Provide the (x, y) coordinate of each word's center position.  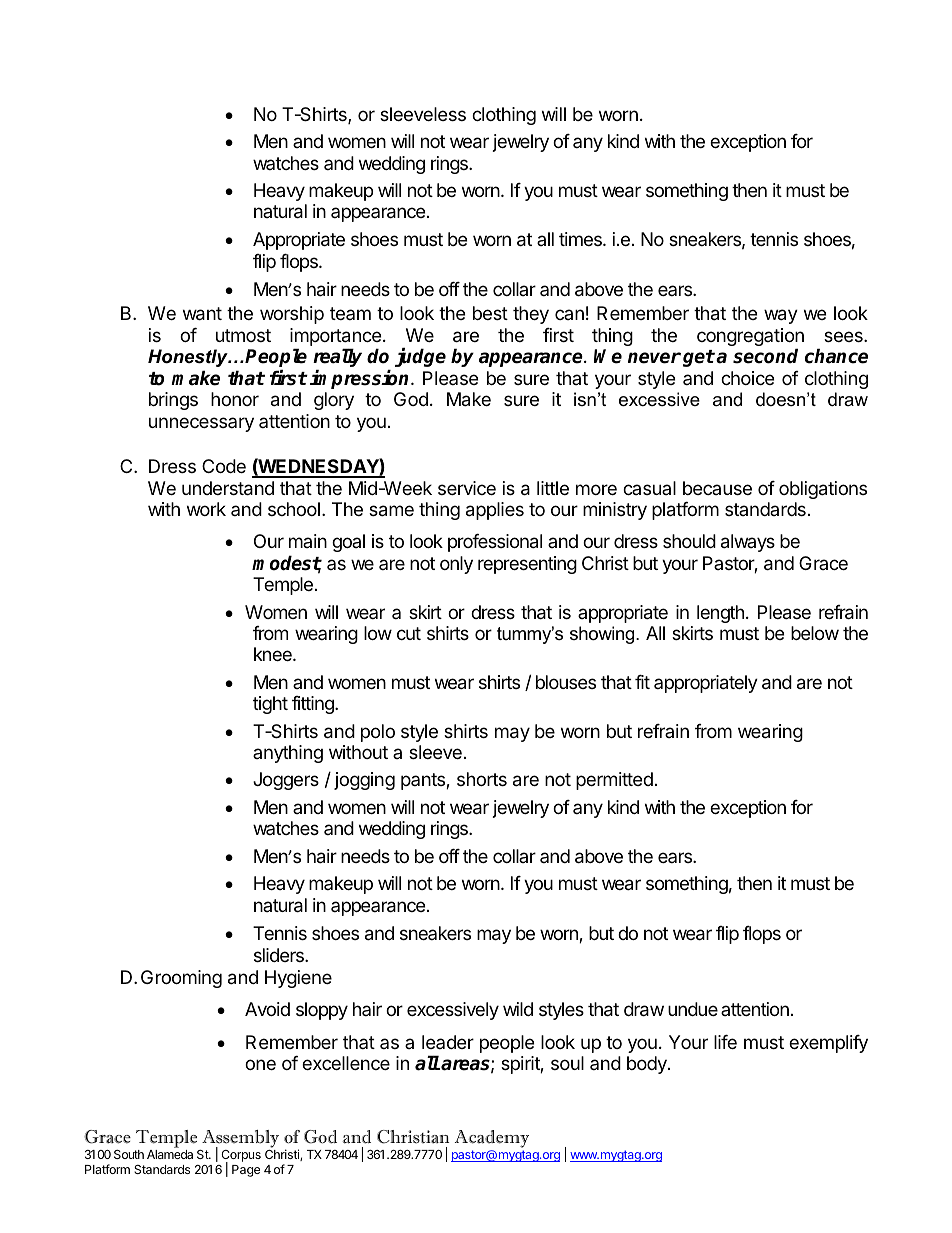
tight (270, 705)
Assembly (239, 1140)
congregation (750, 338)
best (490, 313)
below (815, 633)
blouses (566, 682)
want (202, 314)
